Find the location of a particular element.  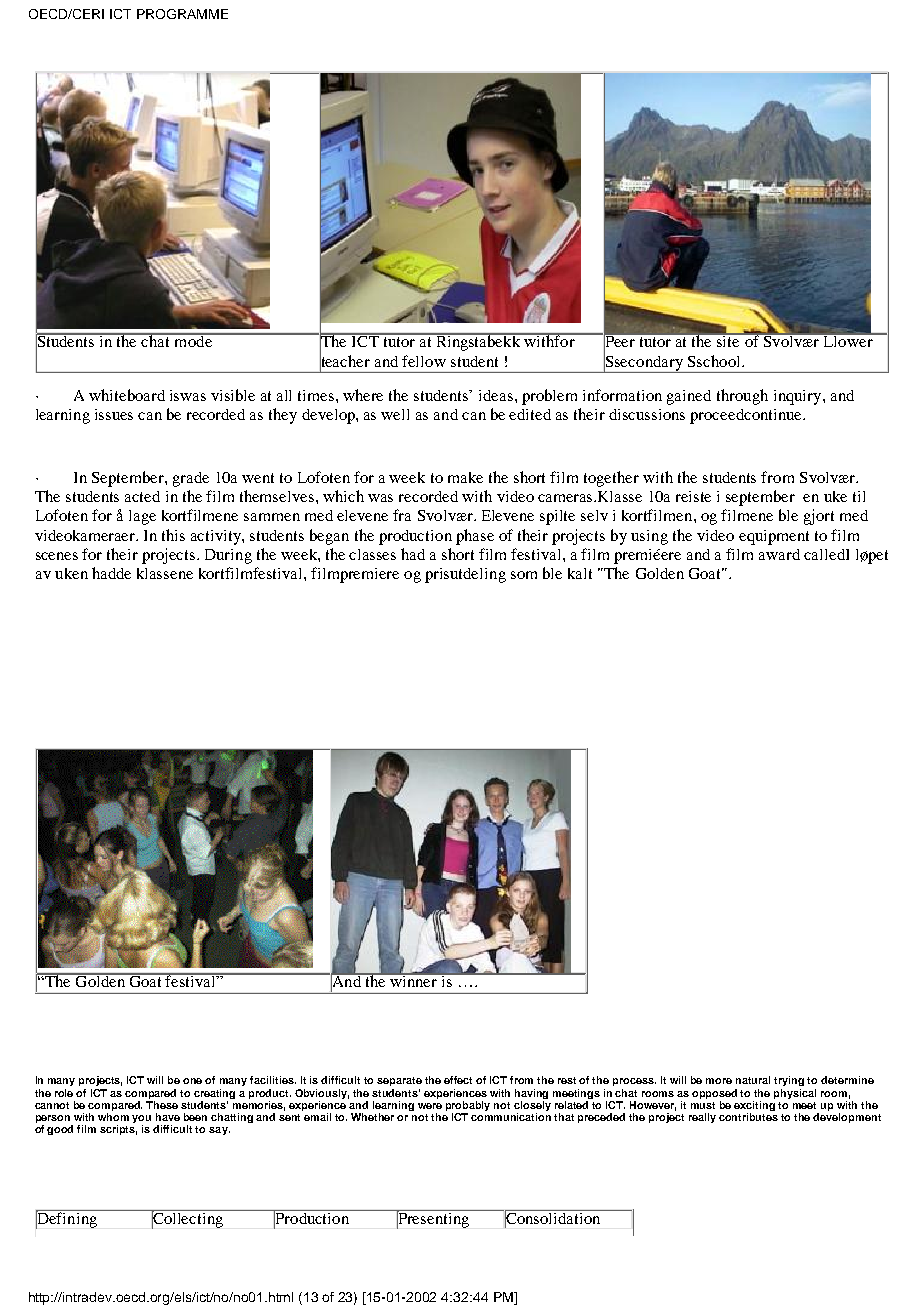

During is located at coordinates (228, 556).
